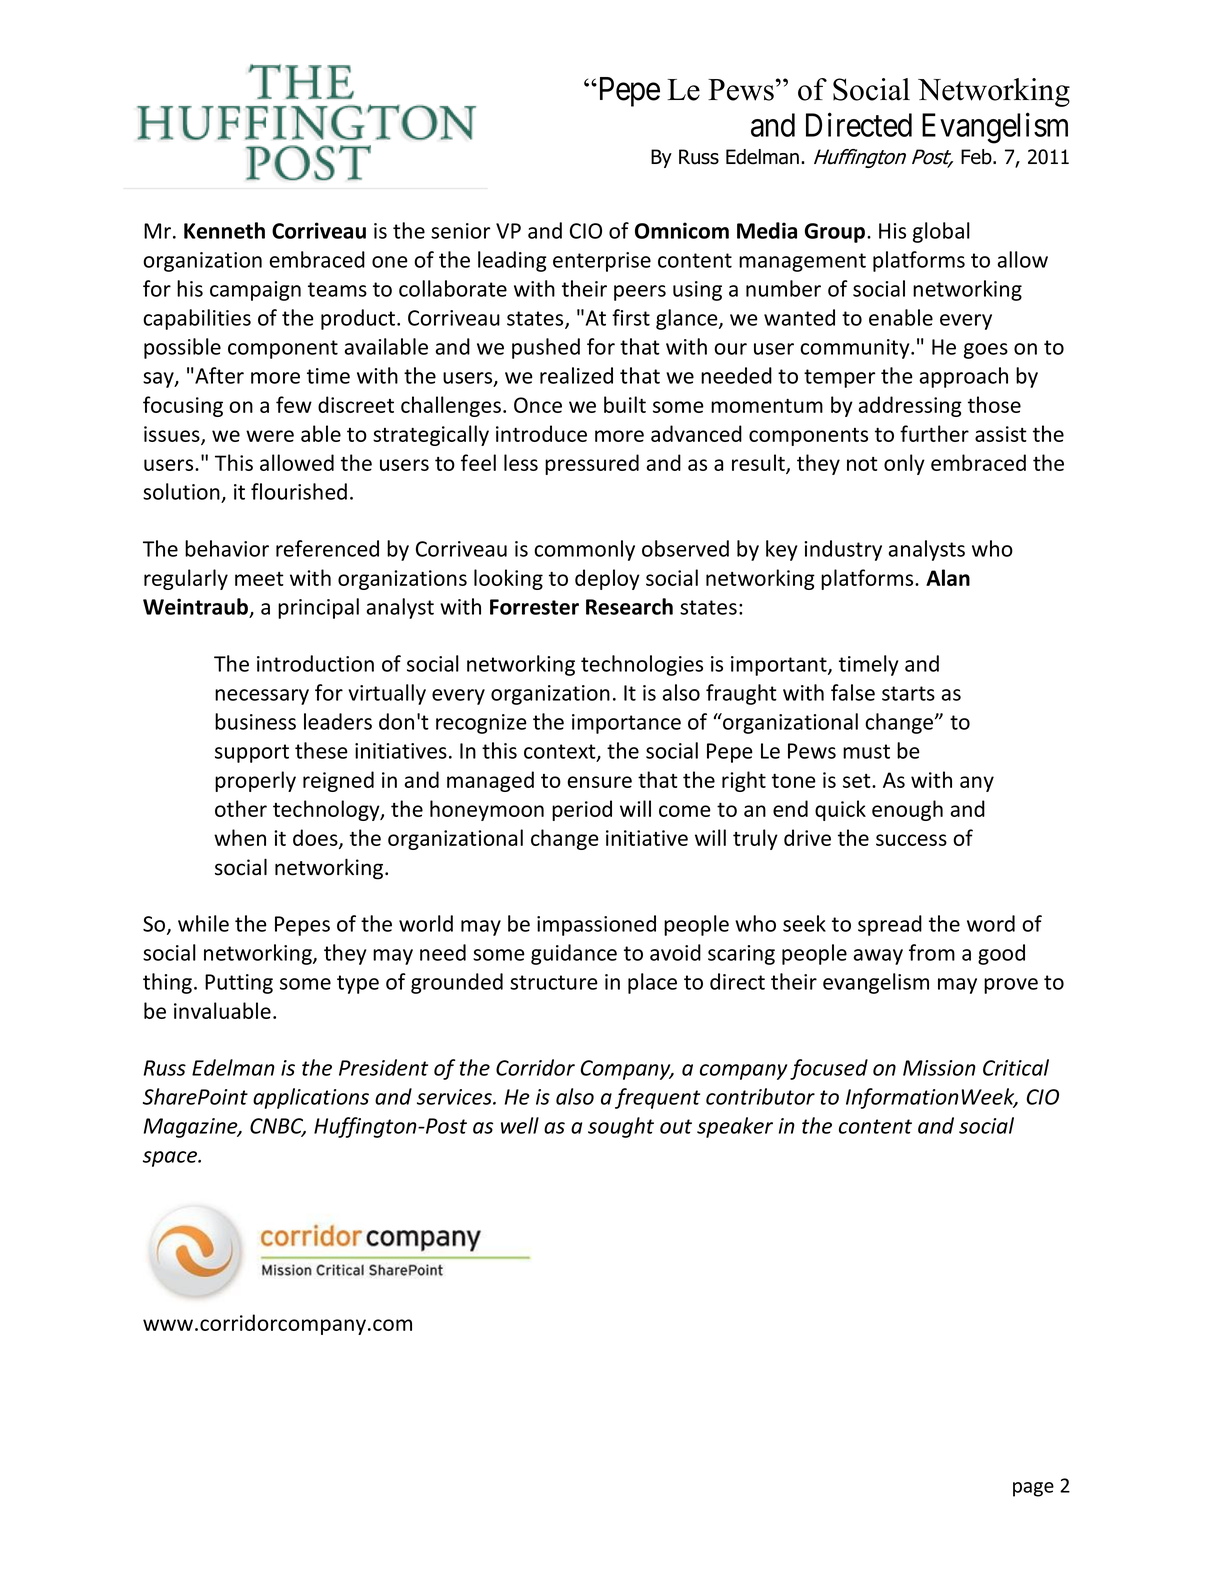  Describe the element at coordinates (592, 464) in the page. I see `pressured` at that location.
